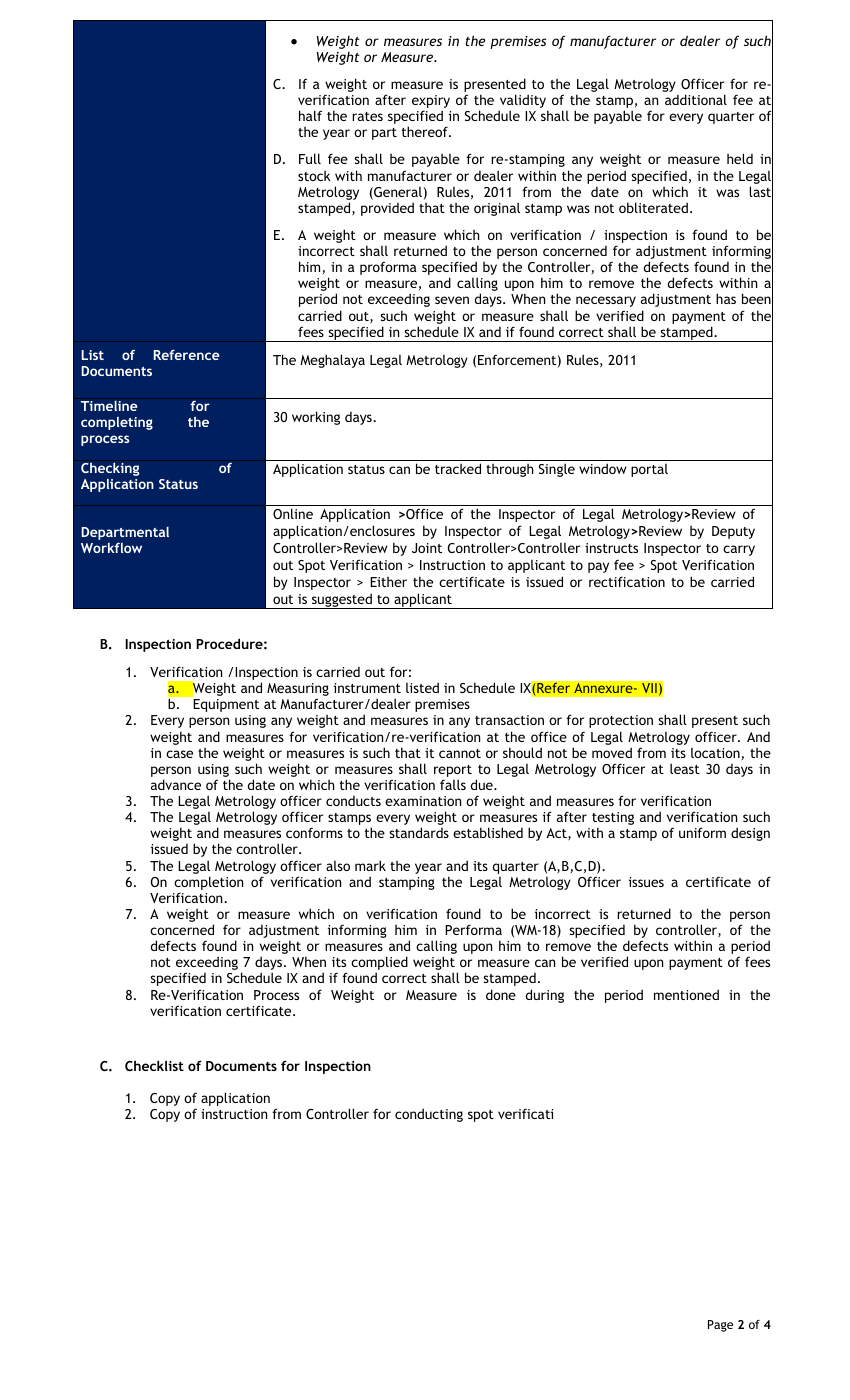 The width and height of the screenshot is (850, 1400). Describe the element at coordinates (696, 99) in the screenshot. I see `additional` at that location.
